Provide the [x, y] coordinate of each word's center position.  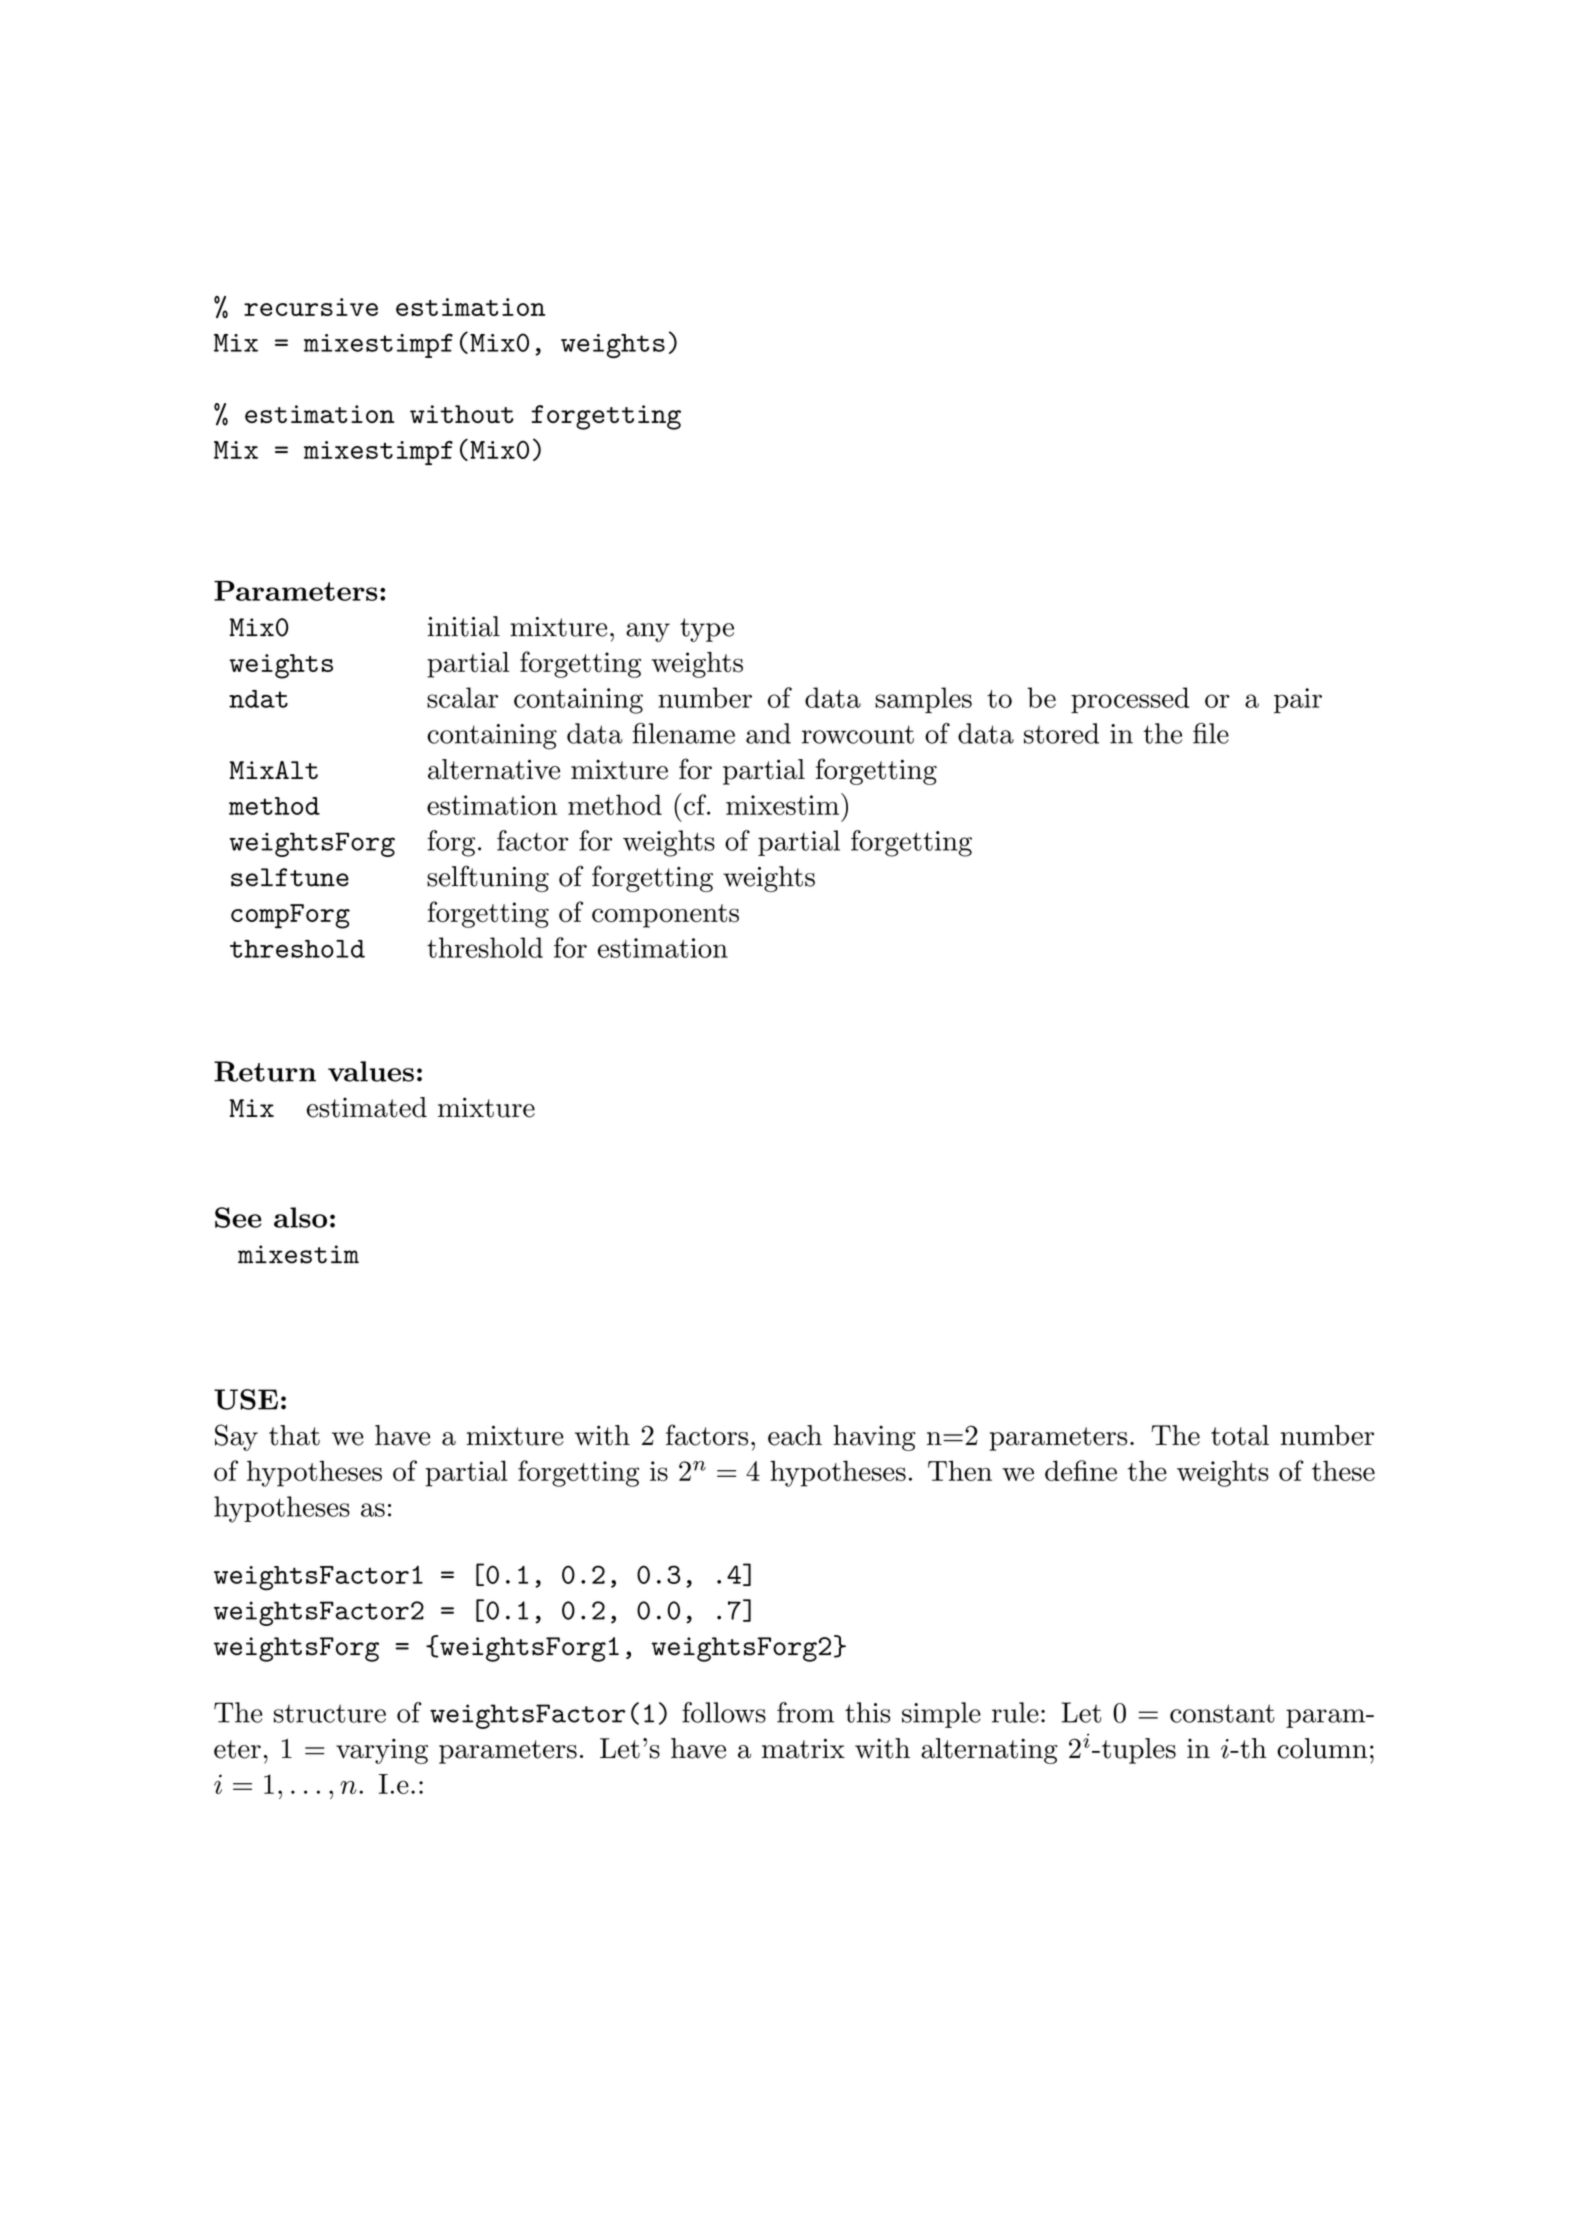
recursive [311, 307]
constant [1222, 1713]
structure [330, 1713]
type [707, 630]
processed [1130, 700]
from [805, 1712]
